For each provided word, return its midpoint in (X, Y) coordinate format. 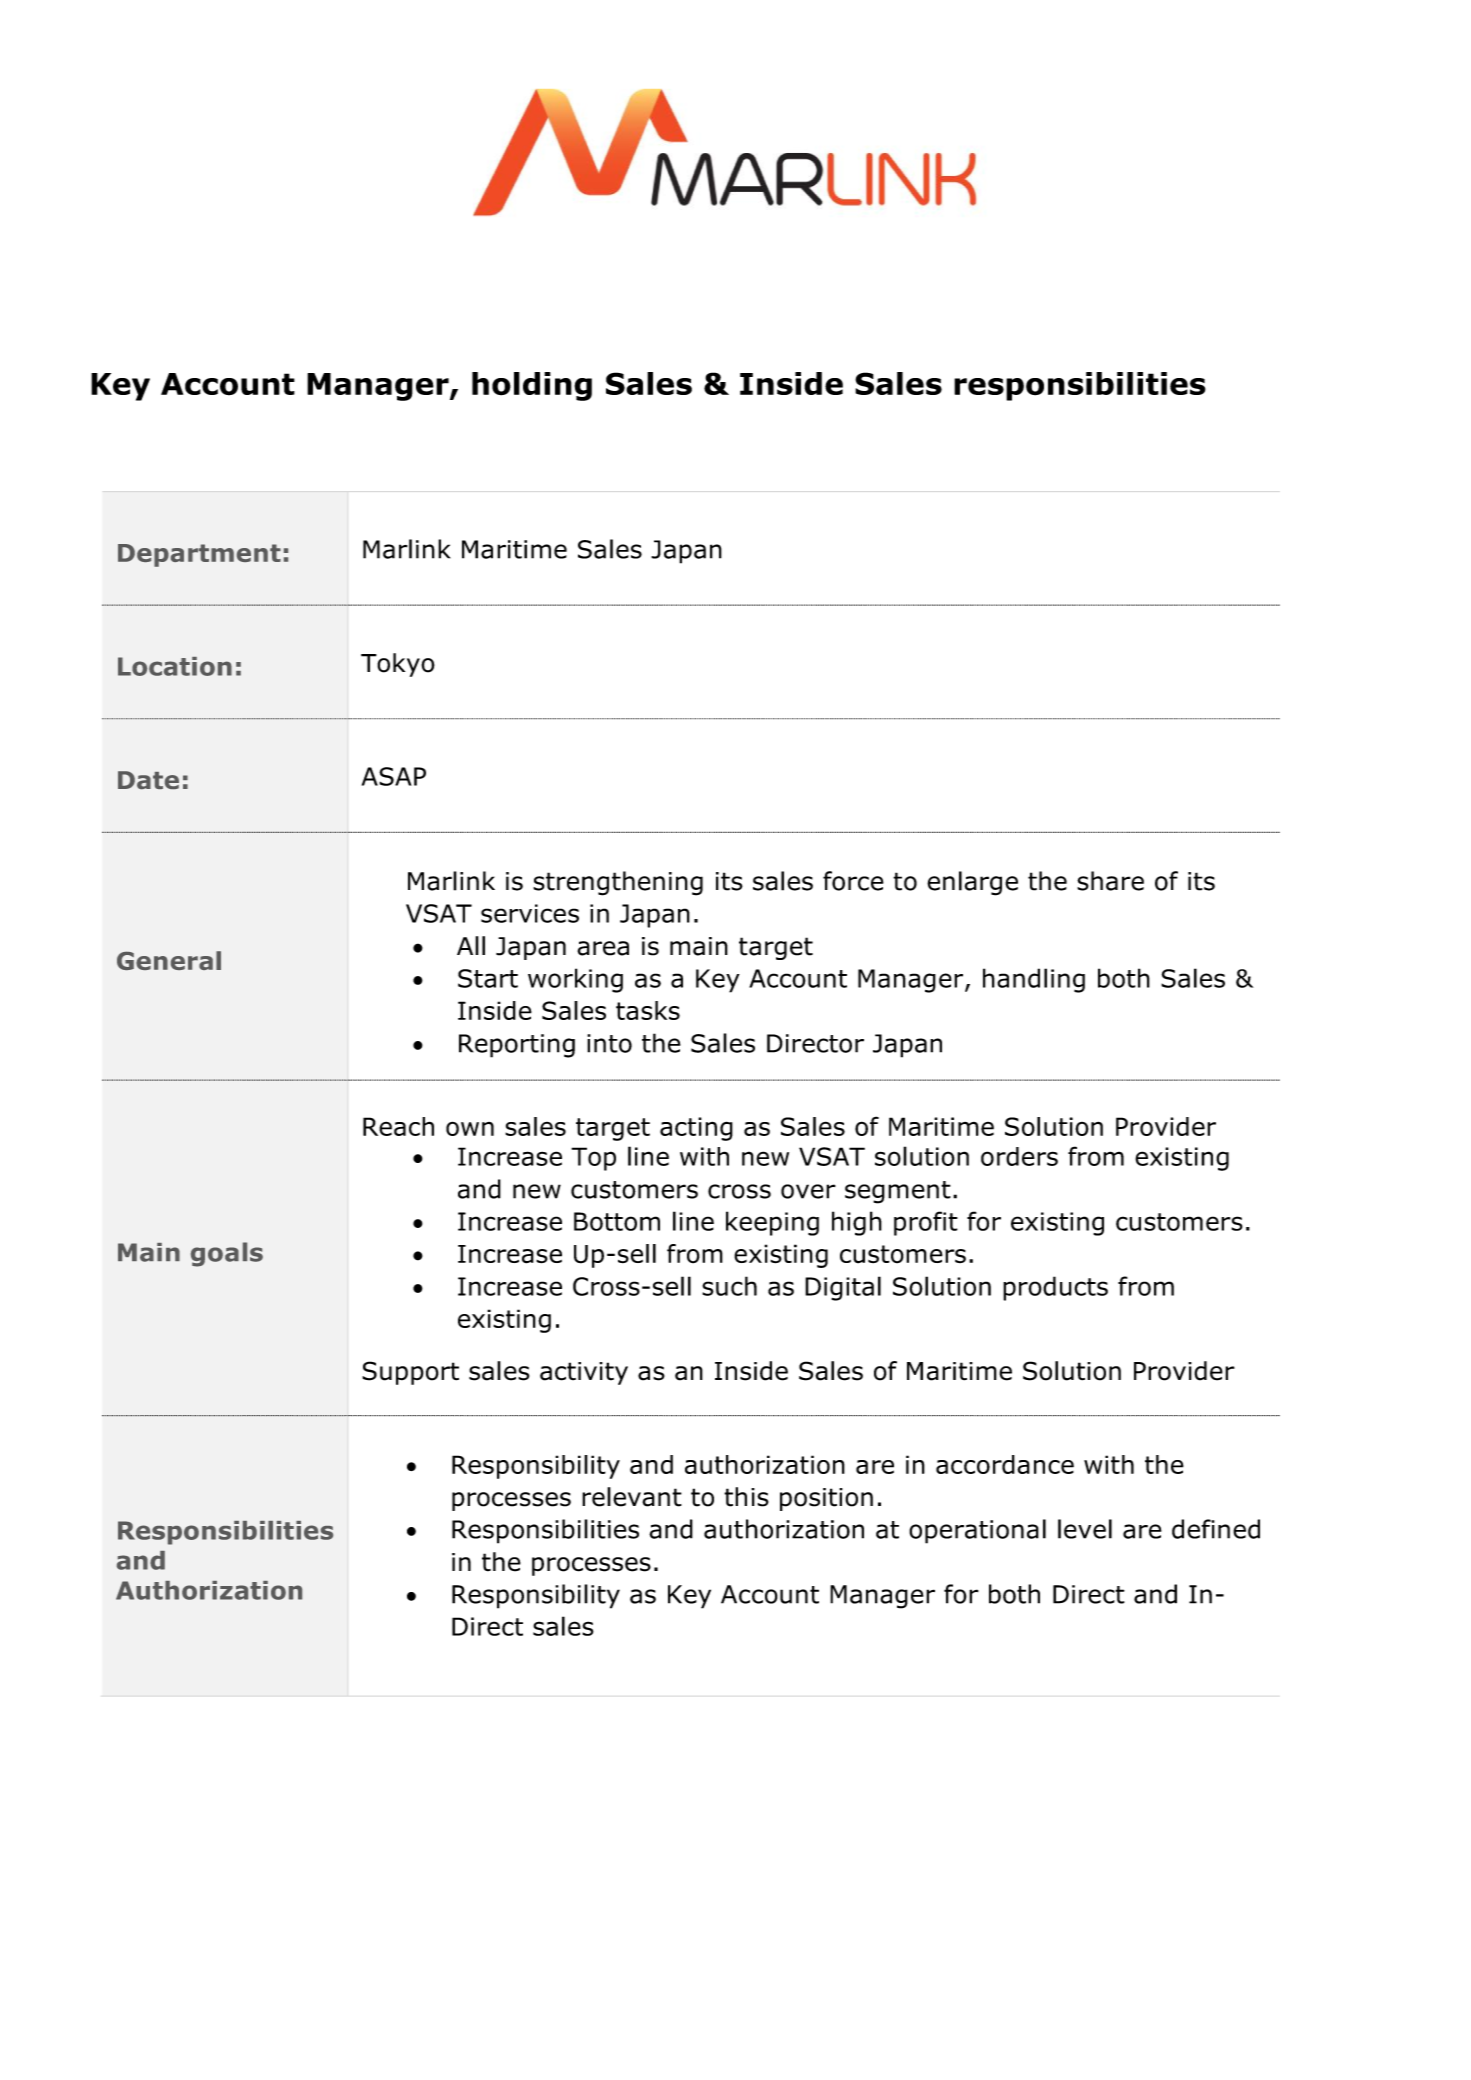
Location (175, 666)
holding (532, 386)
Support (410, 1373)
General (169, 960)
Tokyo (398, 665)
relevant (632, 1497)
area (603, 948)
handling (1034, 980)
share (1110, 881)
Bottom (617, 1221)
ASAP (394, 776)
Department (199, 555)
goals (227, 1254)
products (1055, 1288)
